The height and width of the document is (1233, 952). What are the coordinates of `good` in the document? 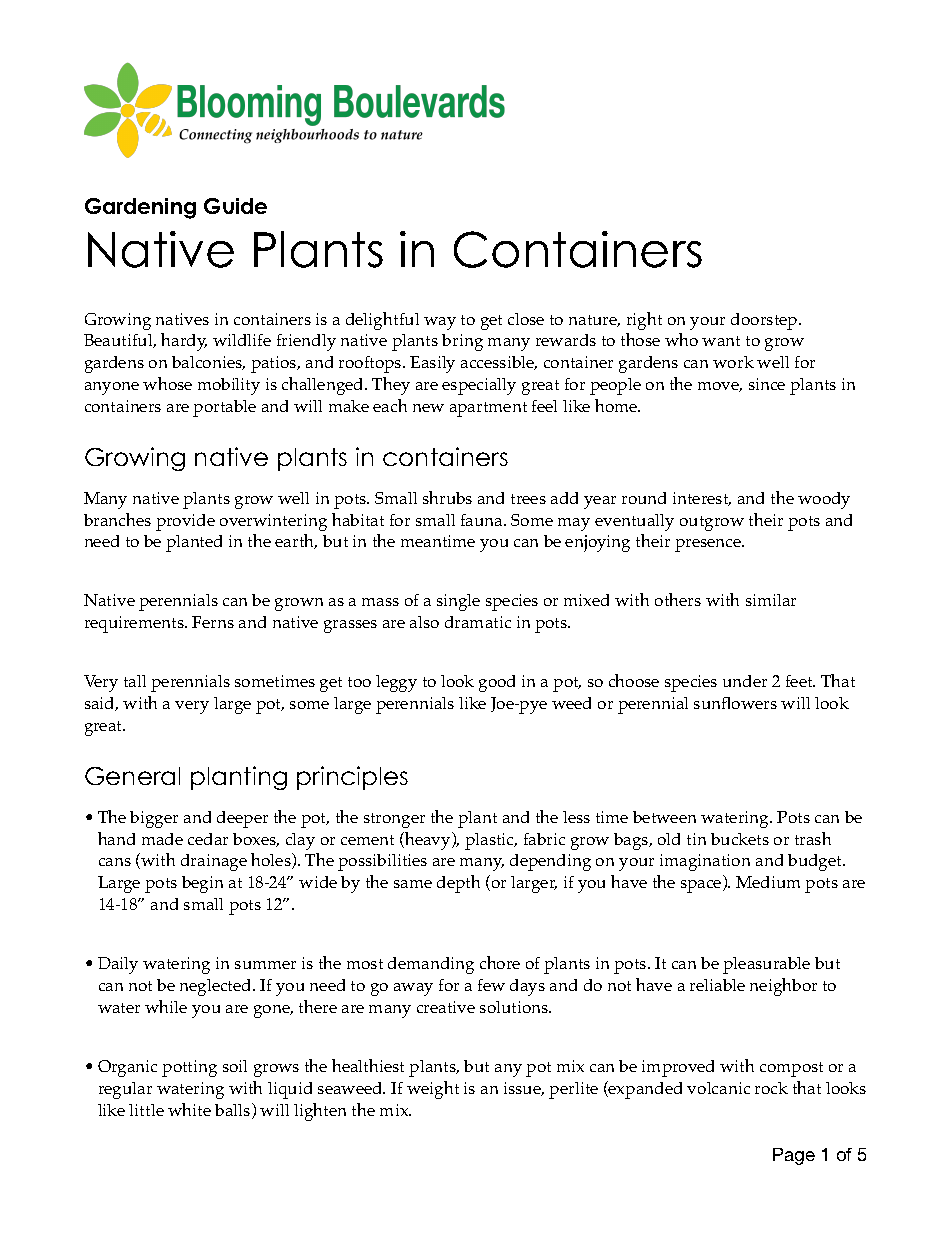 It's located at (497, 683).
